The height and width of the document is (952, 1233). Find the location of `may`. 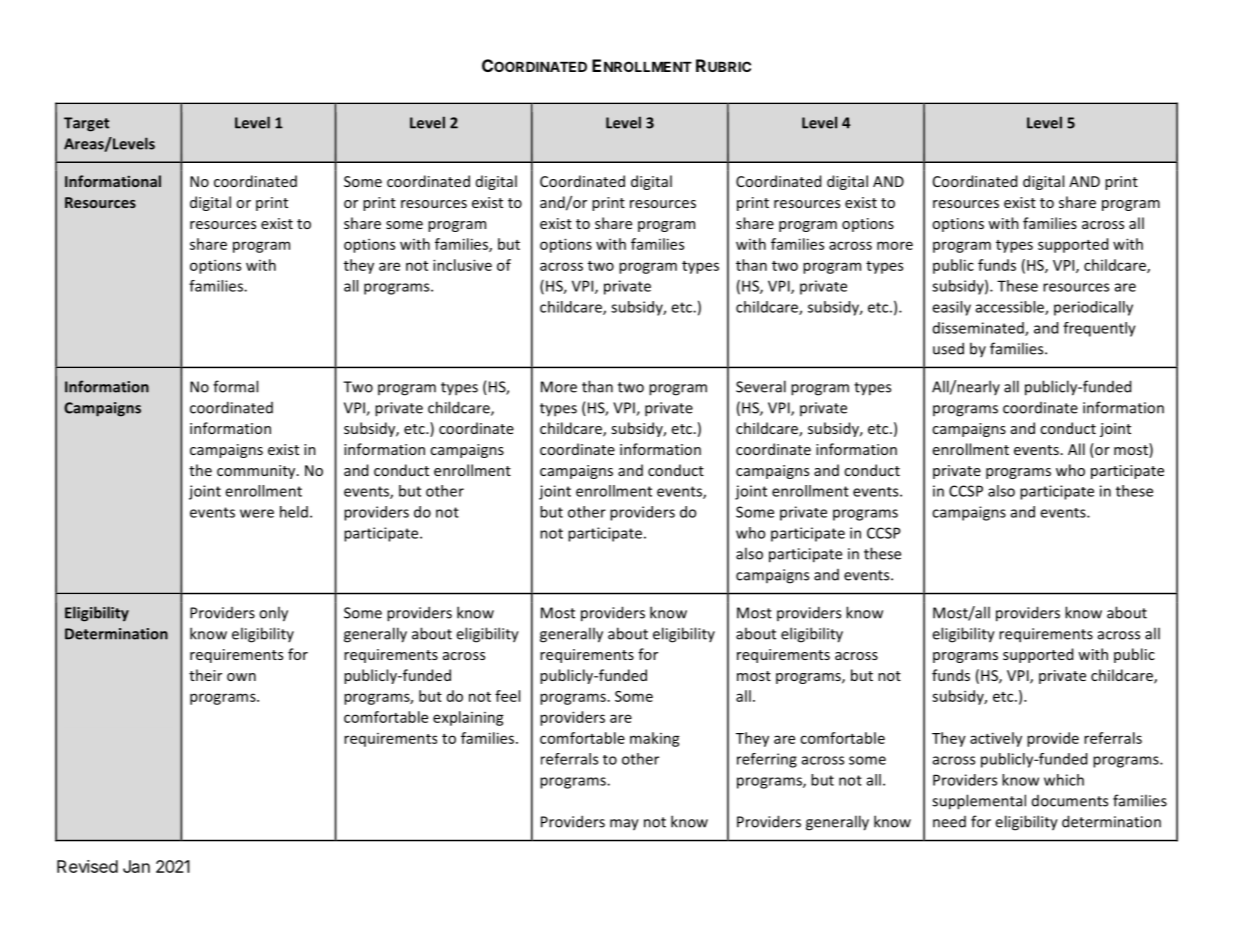

may is located at coordinates (624, 825).
